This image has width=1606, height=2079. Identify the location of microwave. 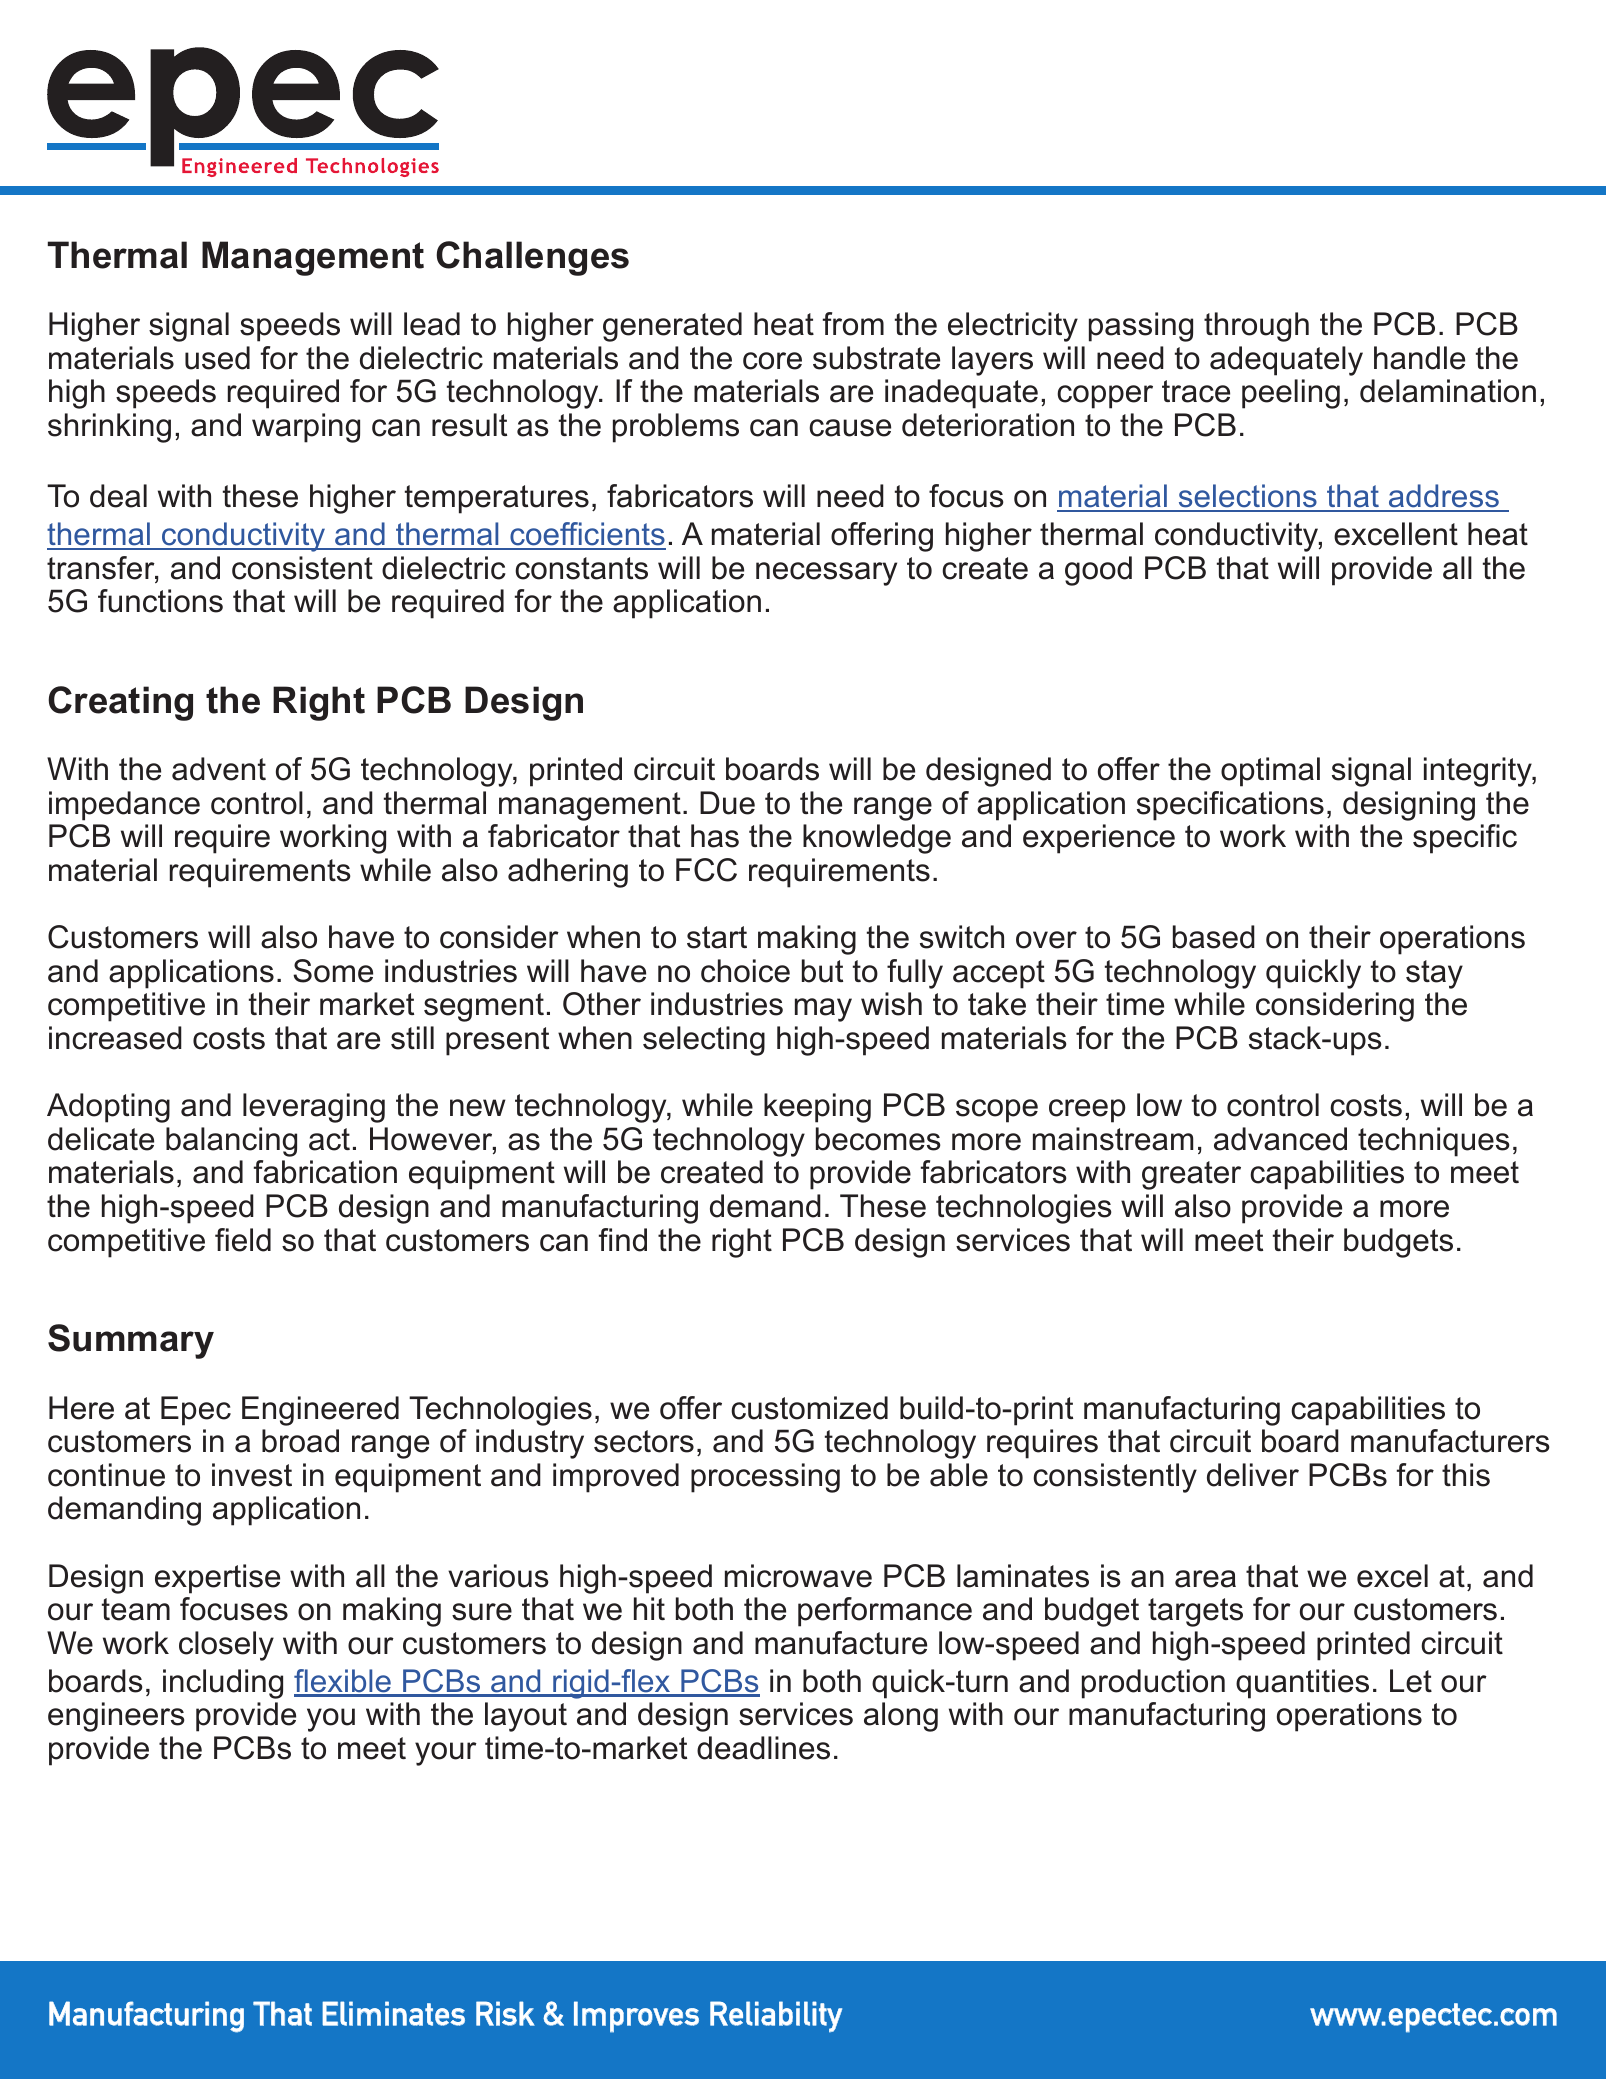
(798, 1576).
